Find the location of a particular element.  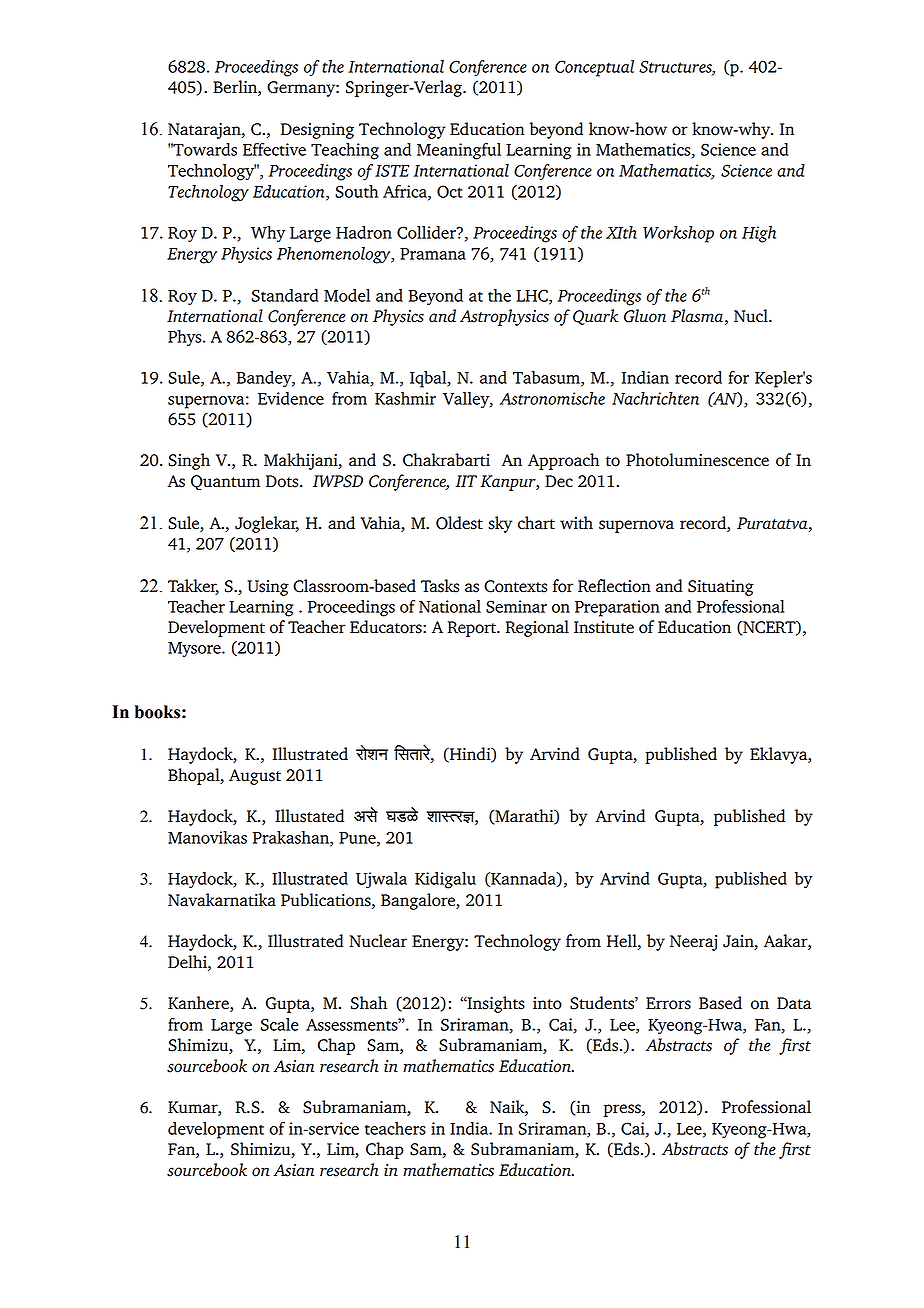

Meaningful is located at coordinates (459, 151).
